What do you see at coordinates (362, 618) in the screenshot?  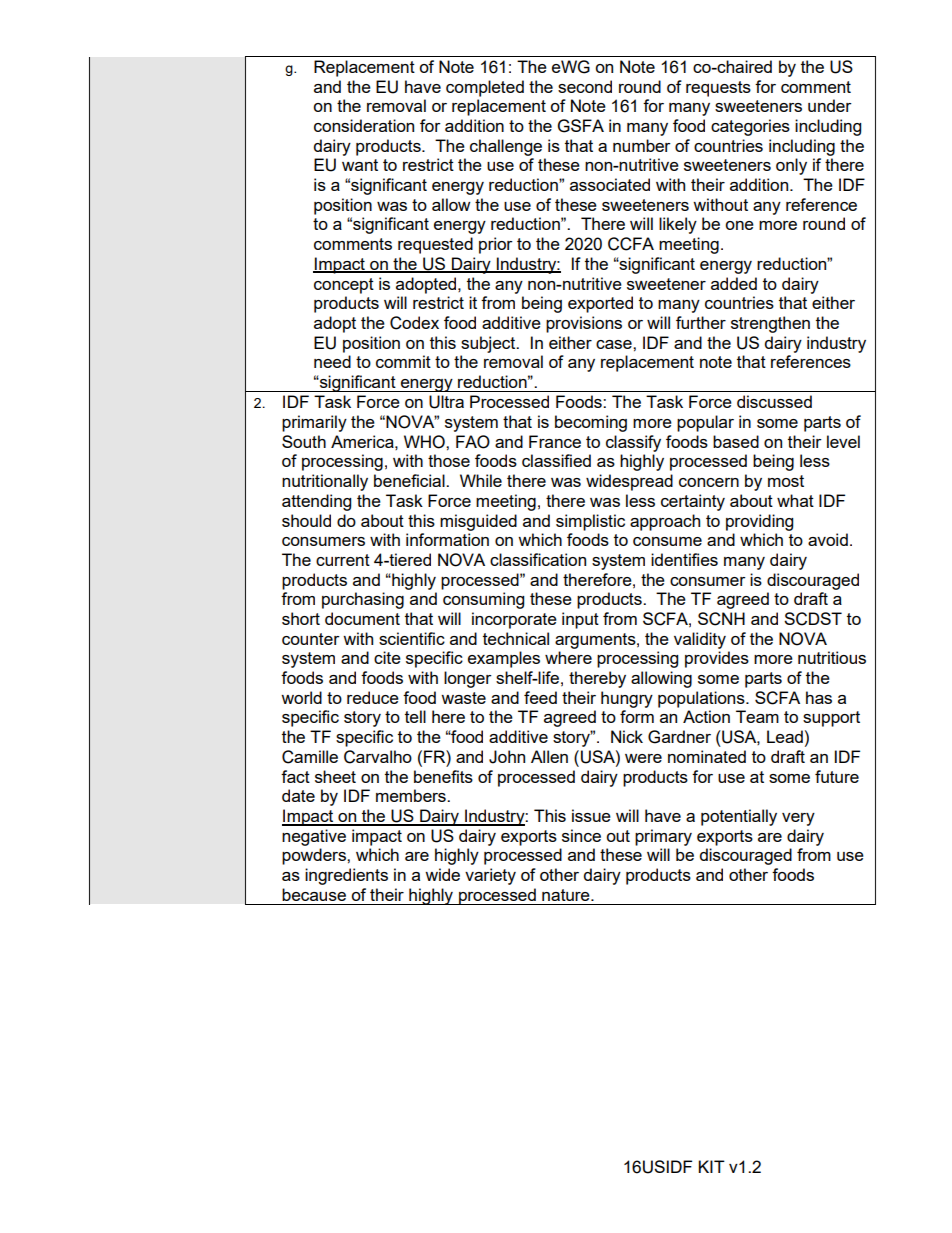 I see `document` at bounding box center [362, 618].
